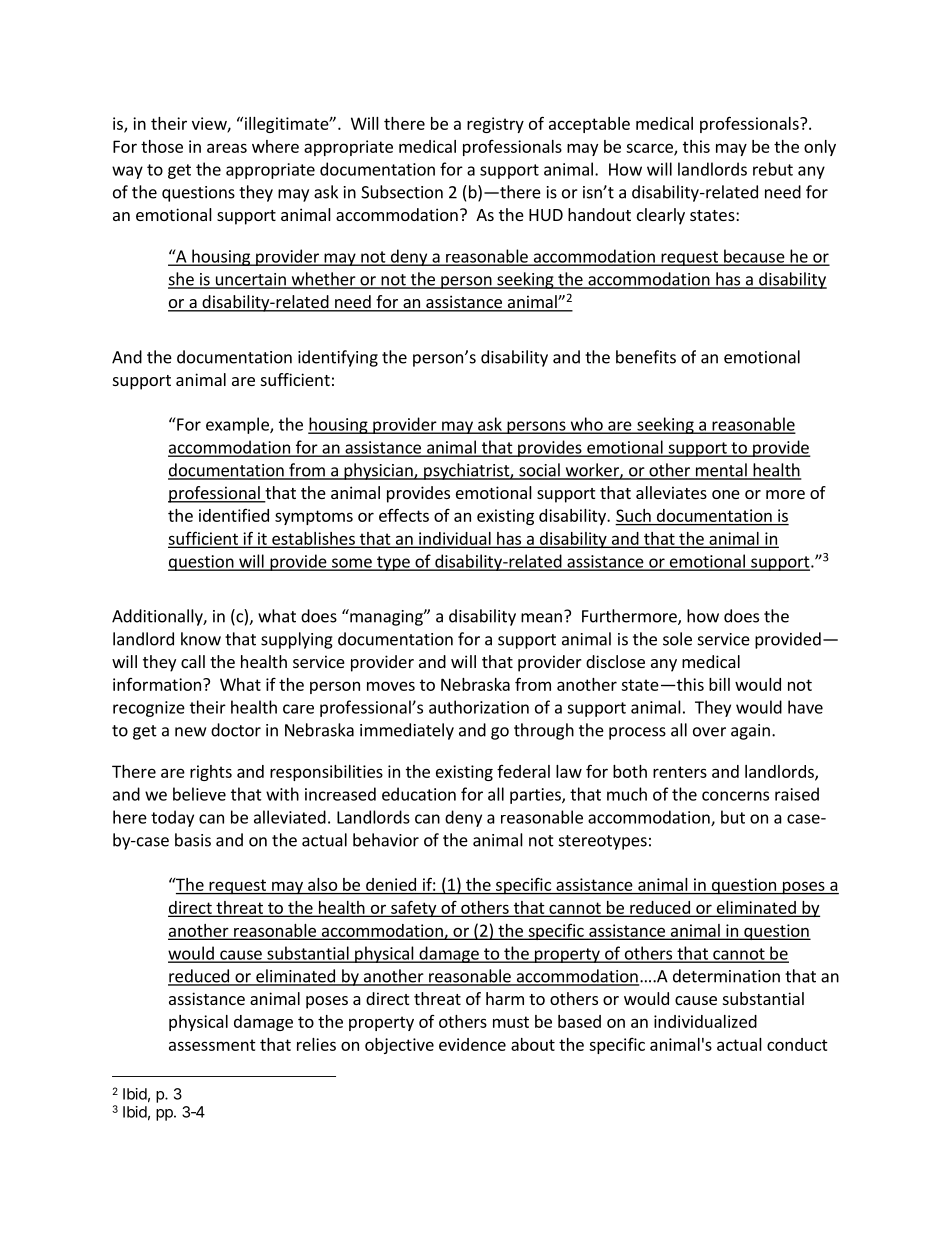  I want to click on today, so click(172, 818).
